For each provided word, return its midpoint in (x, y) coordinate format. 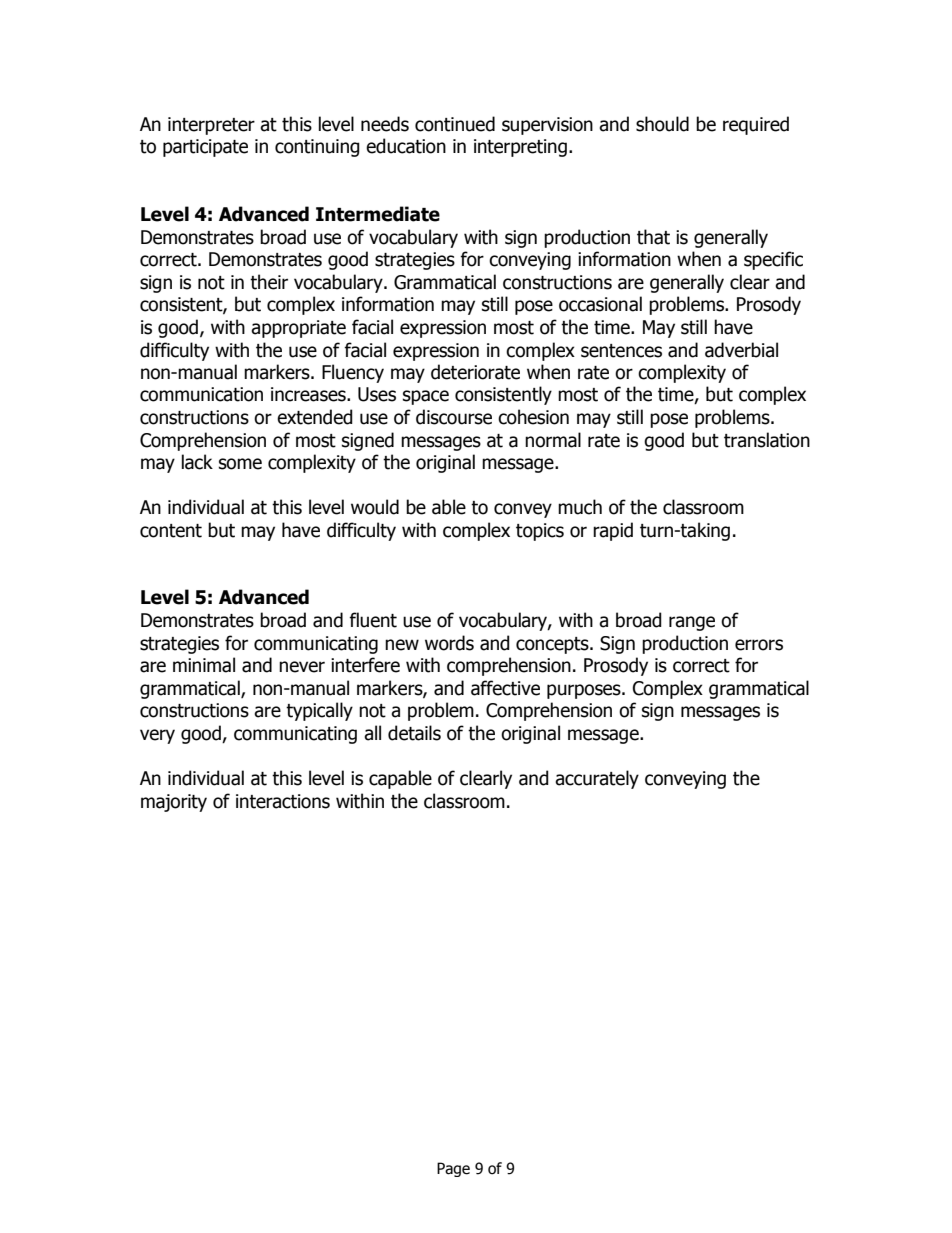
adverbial (741, 350)
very (157, 736)
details (414, 733)
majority (174, 803)
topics (540, 532)
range (692, 623)
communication (201, 394)
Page (453, 1169)
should (662, 124)
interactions (283, 801)
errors (759, 645)
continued (455, 124)
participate (205, 148)
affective (505, 688)
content (171, 531)
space (426, 397)
